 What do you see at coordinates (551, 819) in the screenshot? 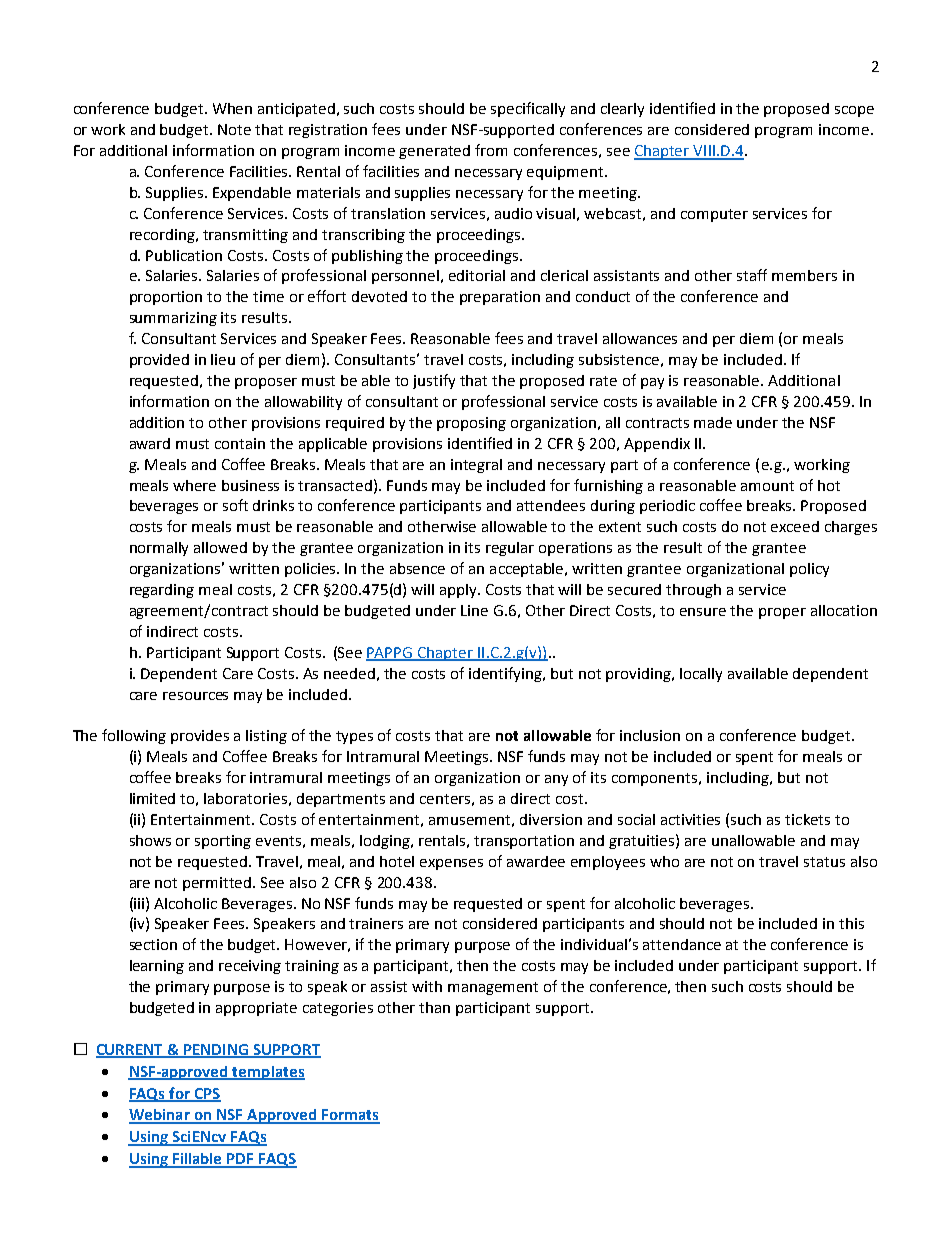
I see `diversion` at bounding box center [551, 819].
